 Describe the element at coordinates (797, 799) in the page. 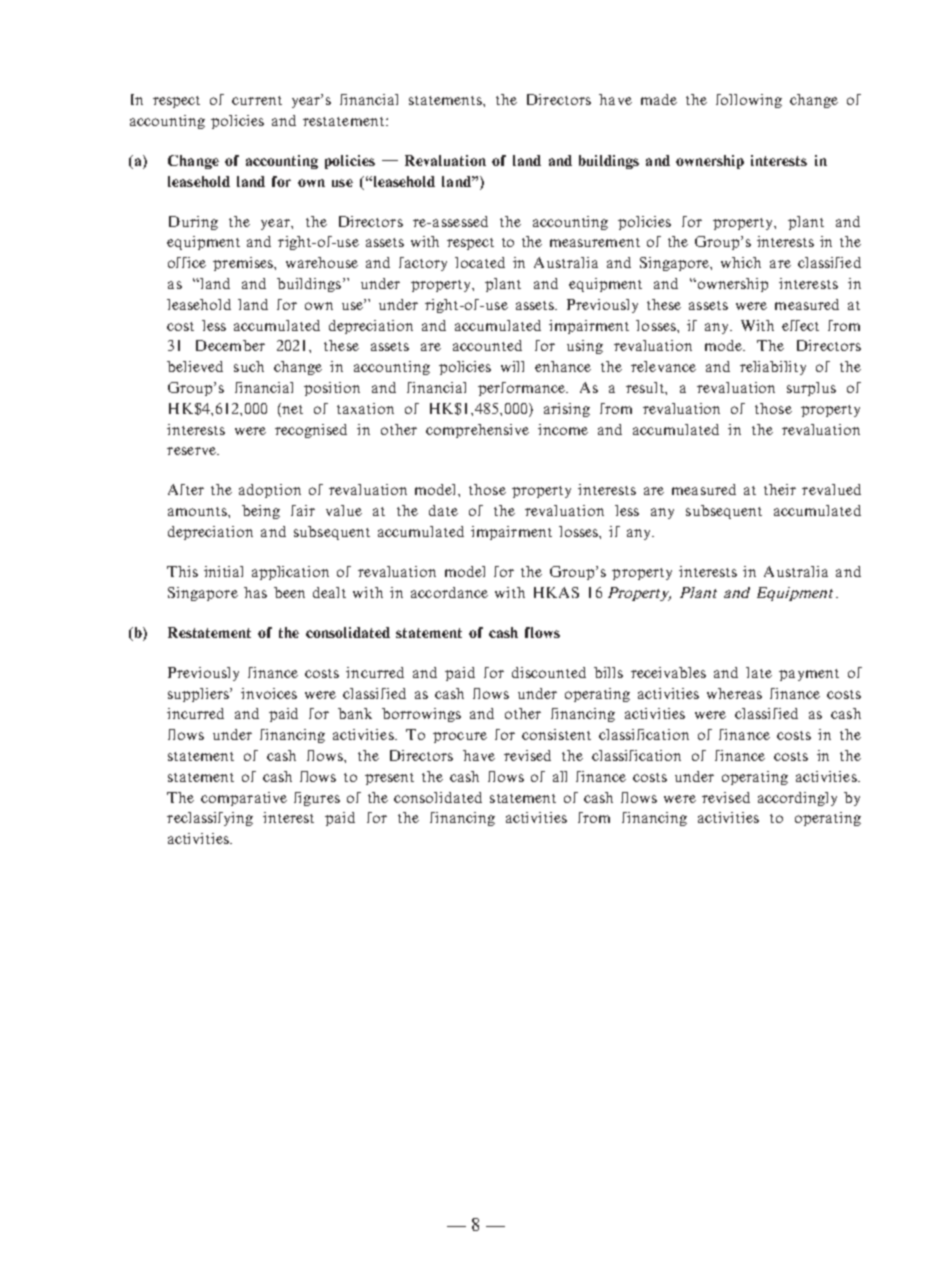

I see `accordingly` at that location.
